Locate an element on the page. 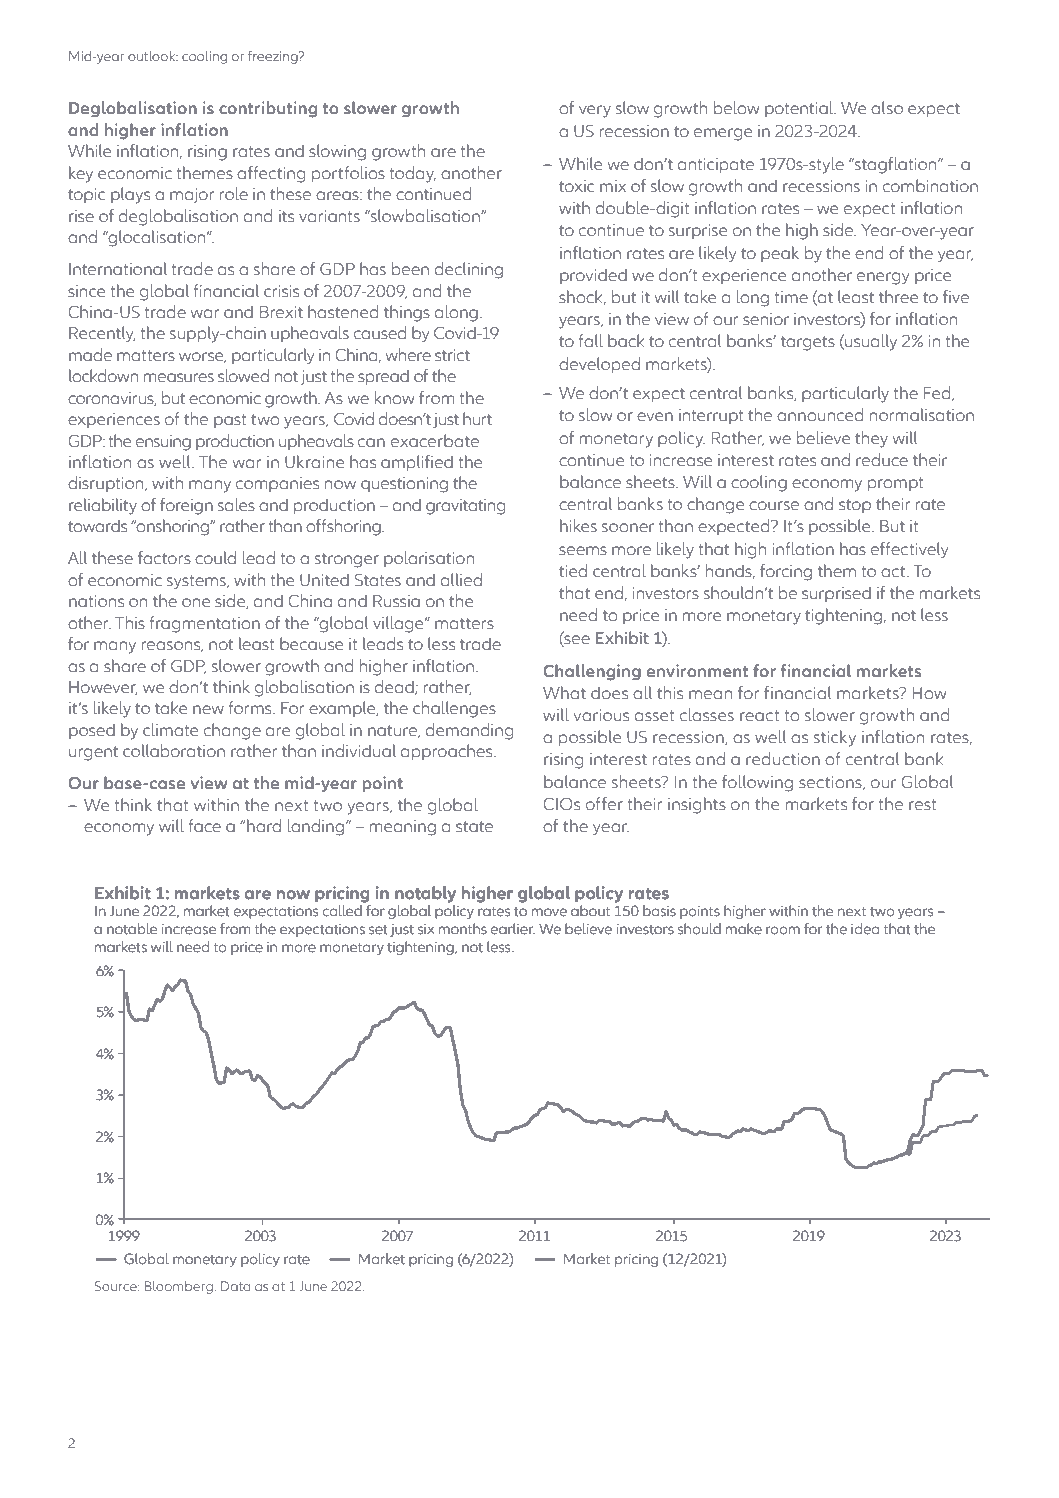  Bloomberg is located at coordinates (179, 1287).
